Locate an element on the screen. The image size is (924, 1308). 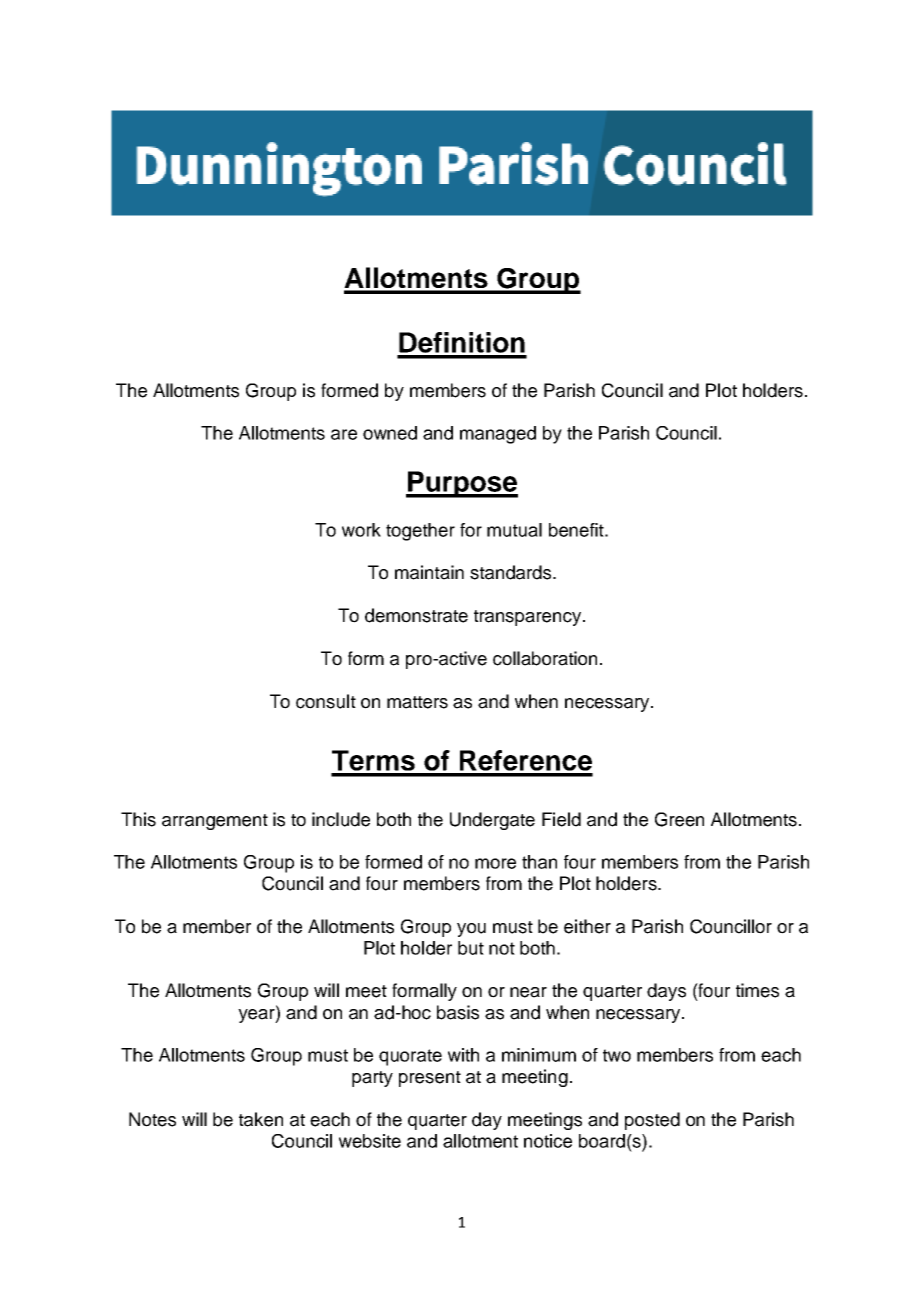
collaboration is located at coordinates (545, 658).
